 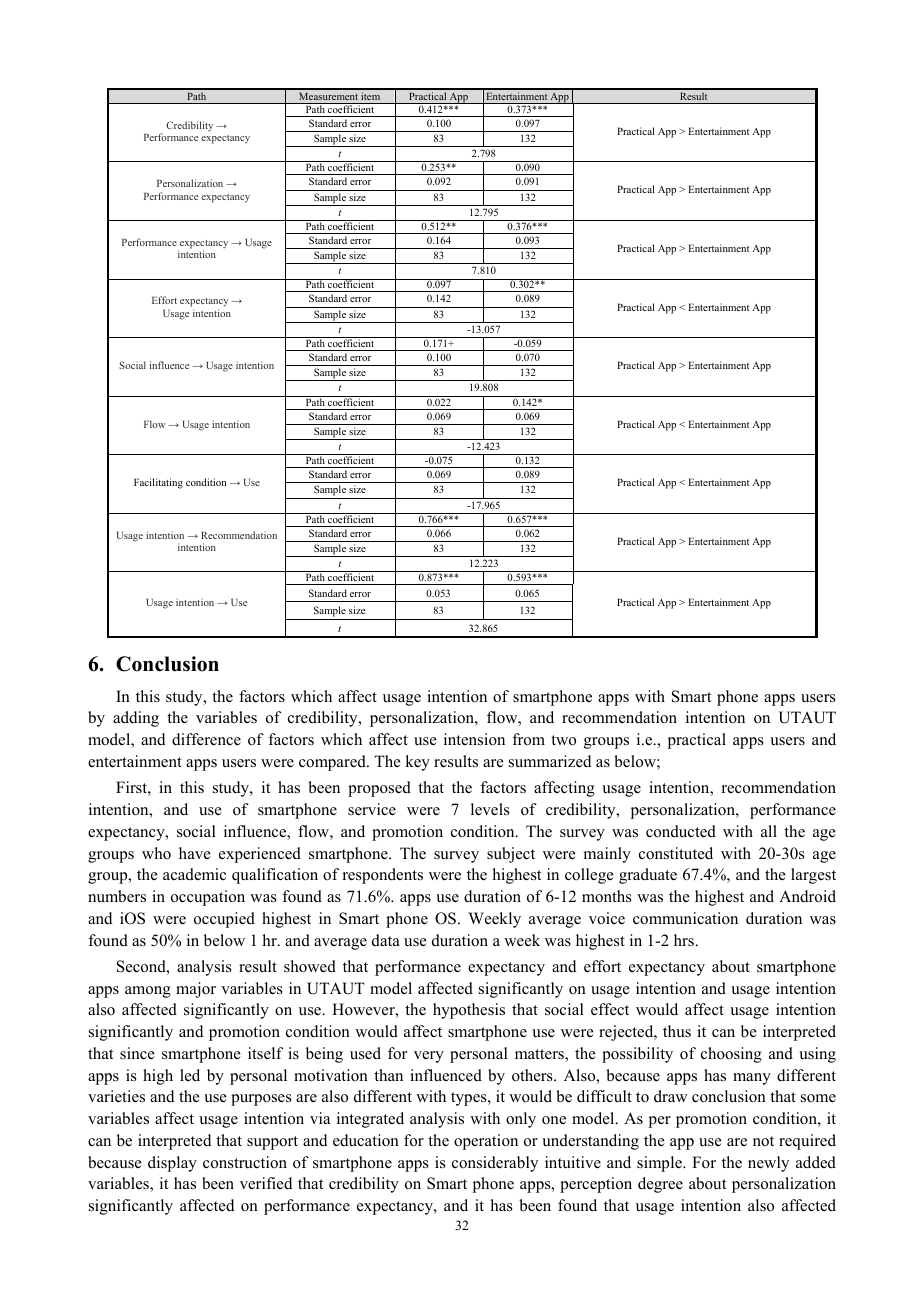 I want to click on intension, so click(x=474, y=739).
